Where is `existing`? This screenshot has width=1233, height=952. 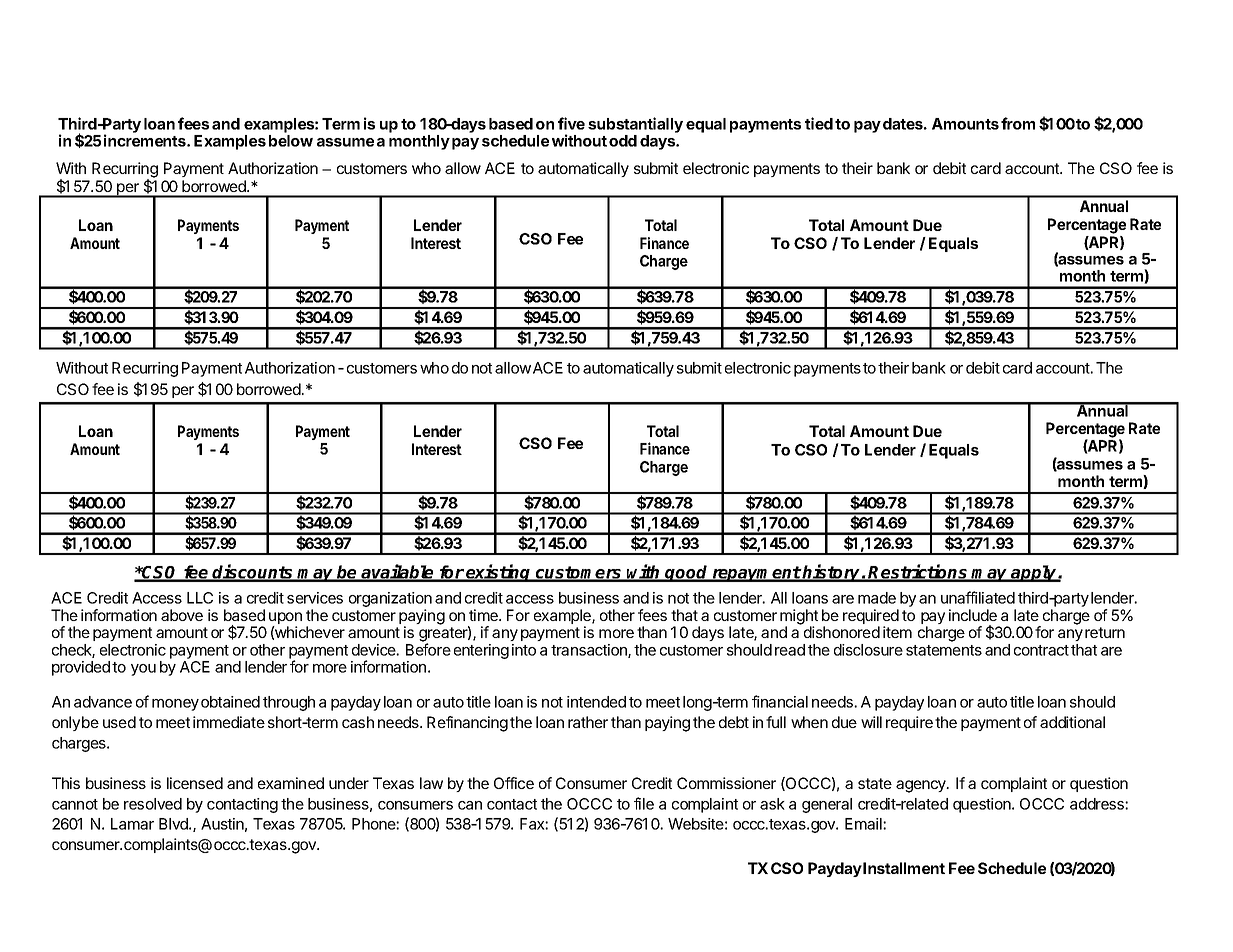 existing is located at coordinates (499, 573).
